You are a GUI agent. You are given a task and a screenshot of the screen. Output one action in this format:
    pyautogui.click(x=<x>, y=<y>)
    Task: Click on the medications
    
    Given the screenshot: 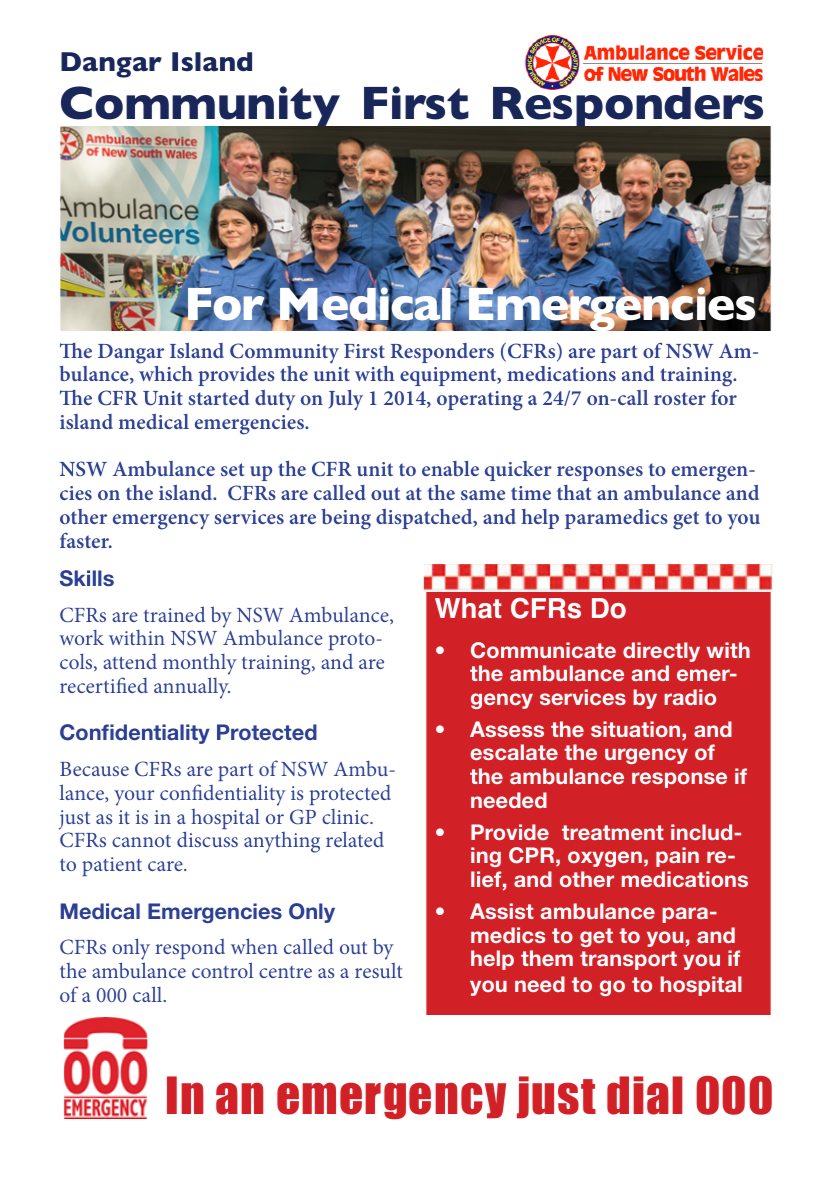 What is the action you would take?
    pyautogui.click(x=561, y=373)
